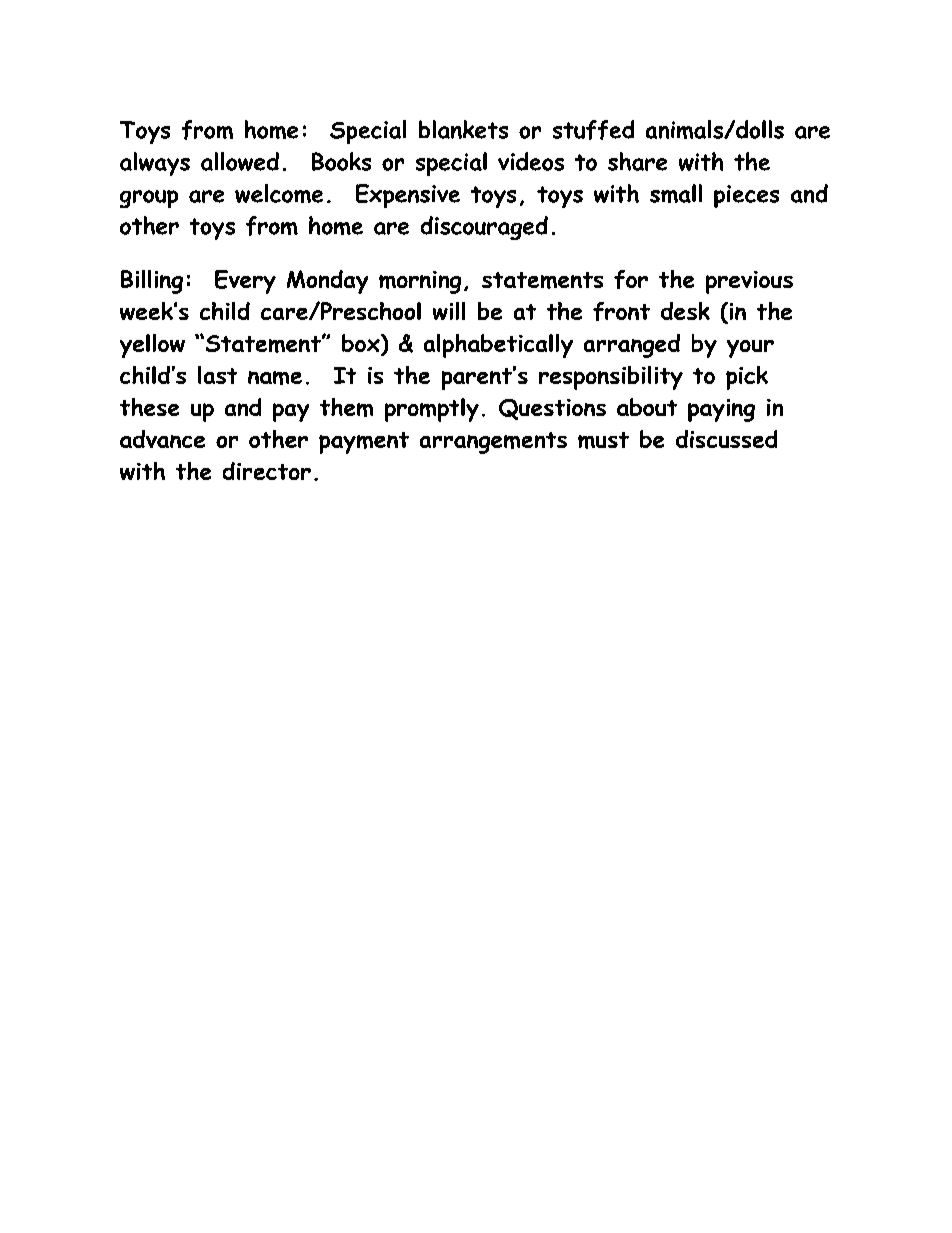 The image size is (952, 1233). What do you see at coordinates (637, 161) in the page?
I see `share` at bounding box center [637, 161].
